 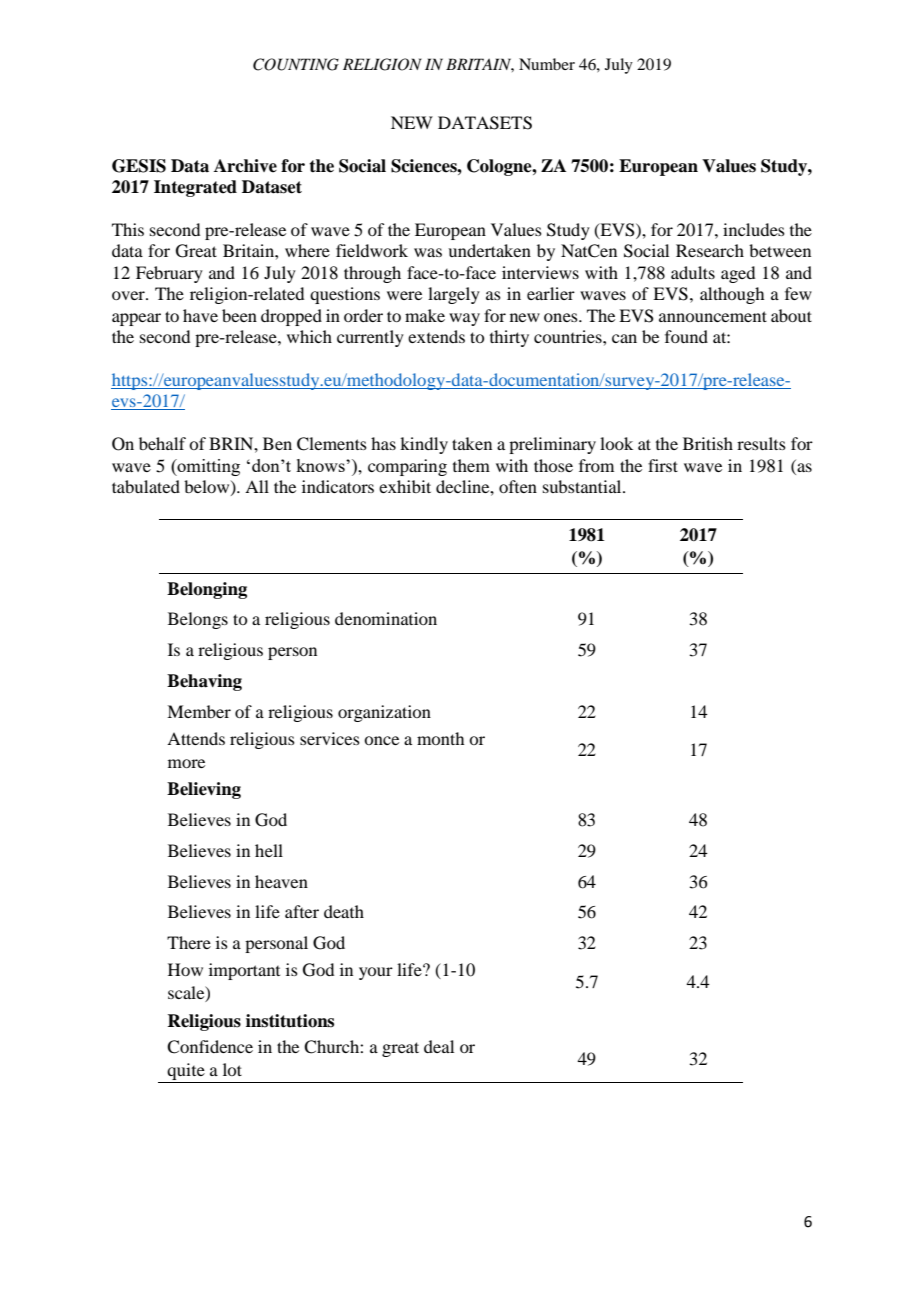 What do you see at coordinates (296, 64) in the page?
I see `COUNTING` at bounding box center [296, 64].
